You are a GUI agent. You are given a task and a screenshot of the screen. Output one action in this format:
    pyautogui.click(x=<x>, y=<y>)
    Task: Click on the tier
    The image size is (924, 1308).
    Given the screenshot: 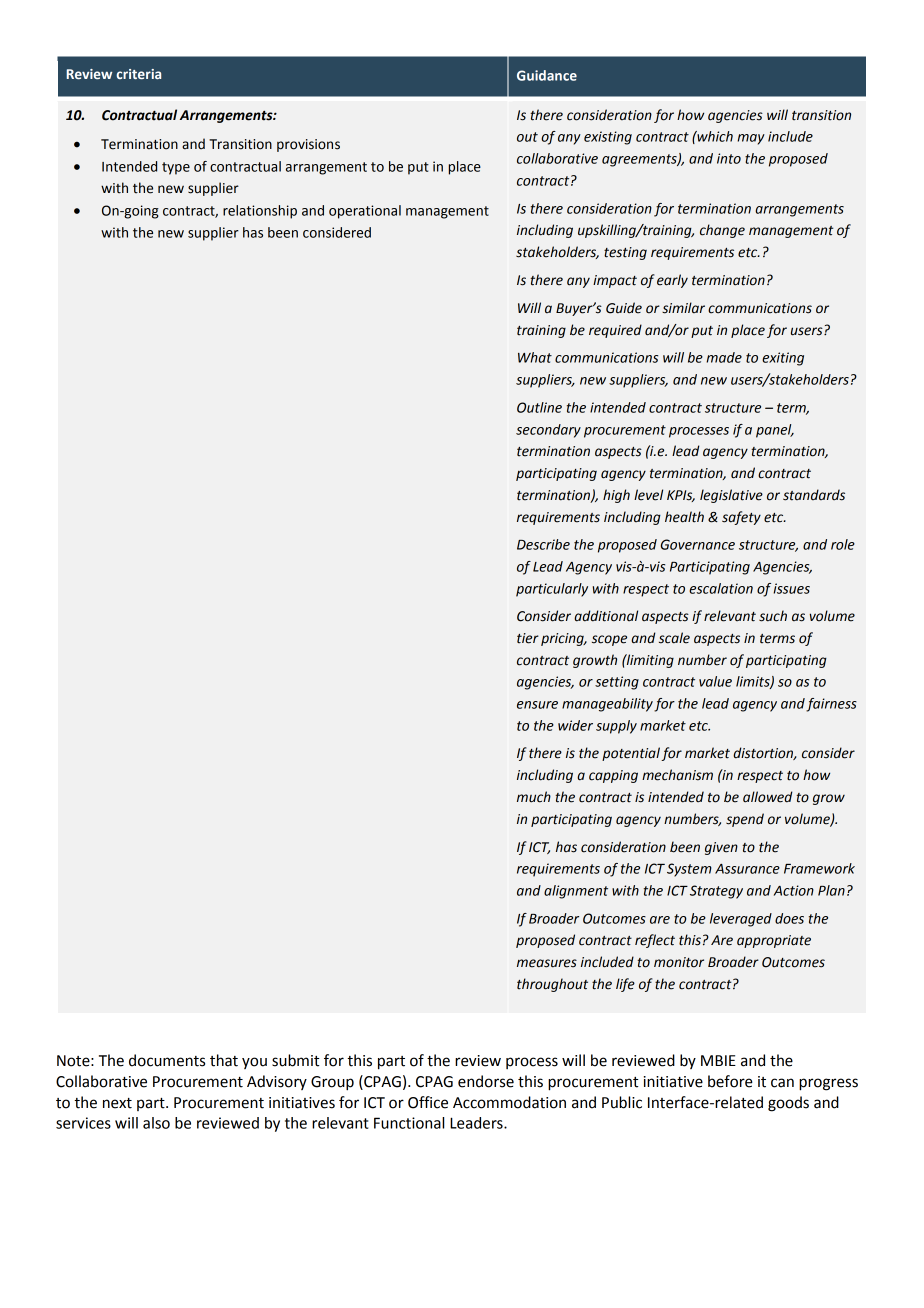 What is the action you would take?
    pyautogui.click(x=528, y=638)
